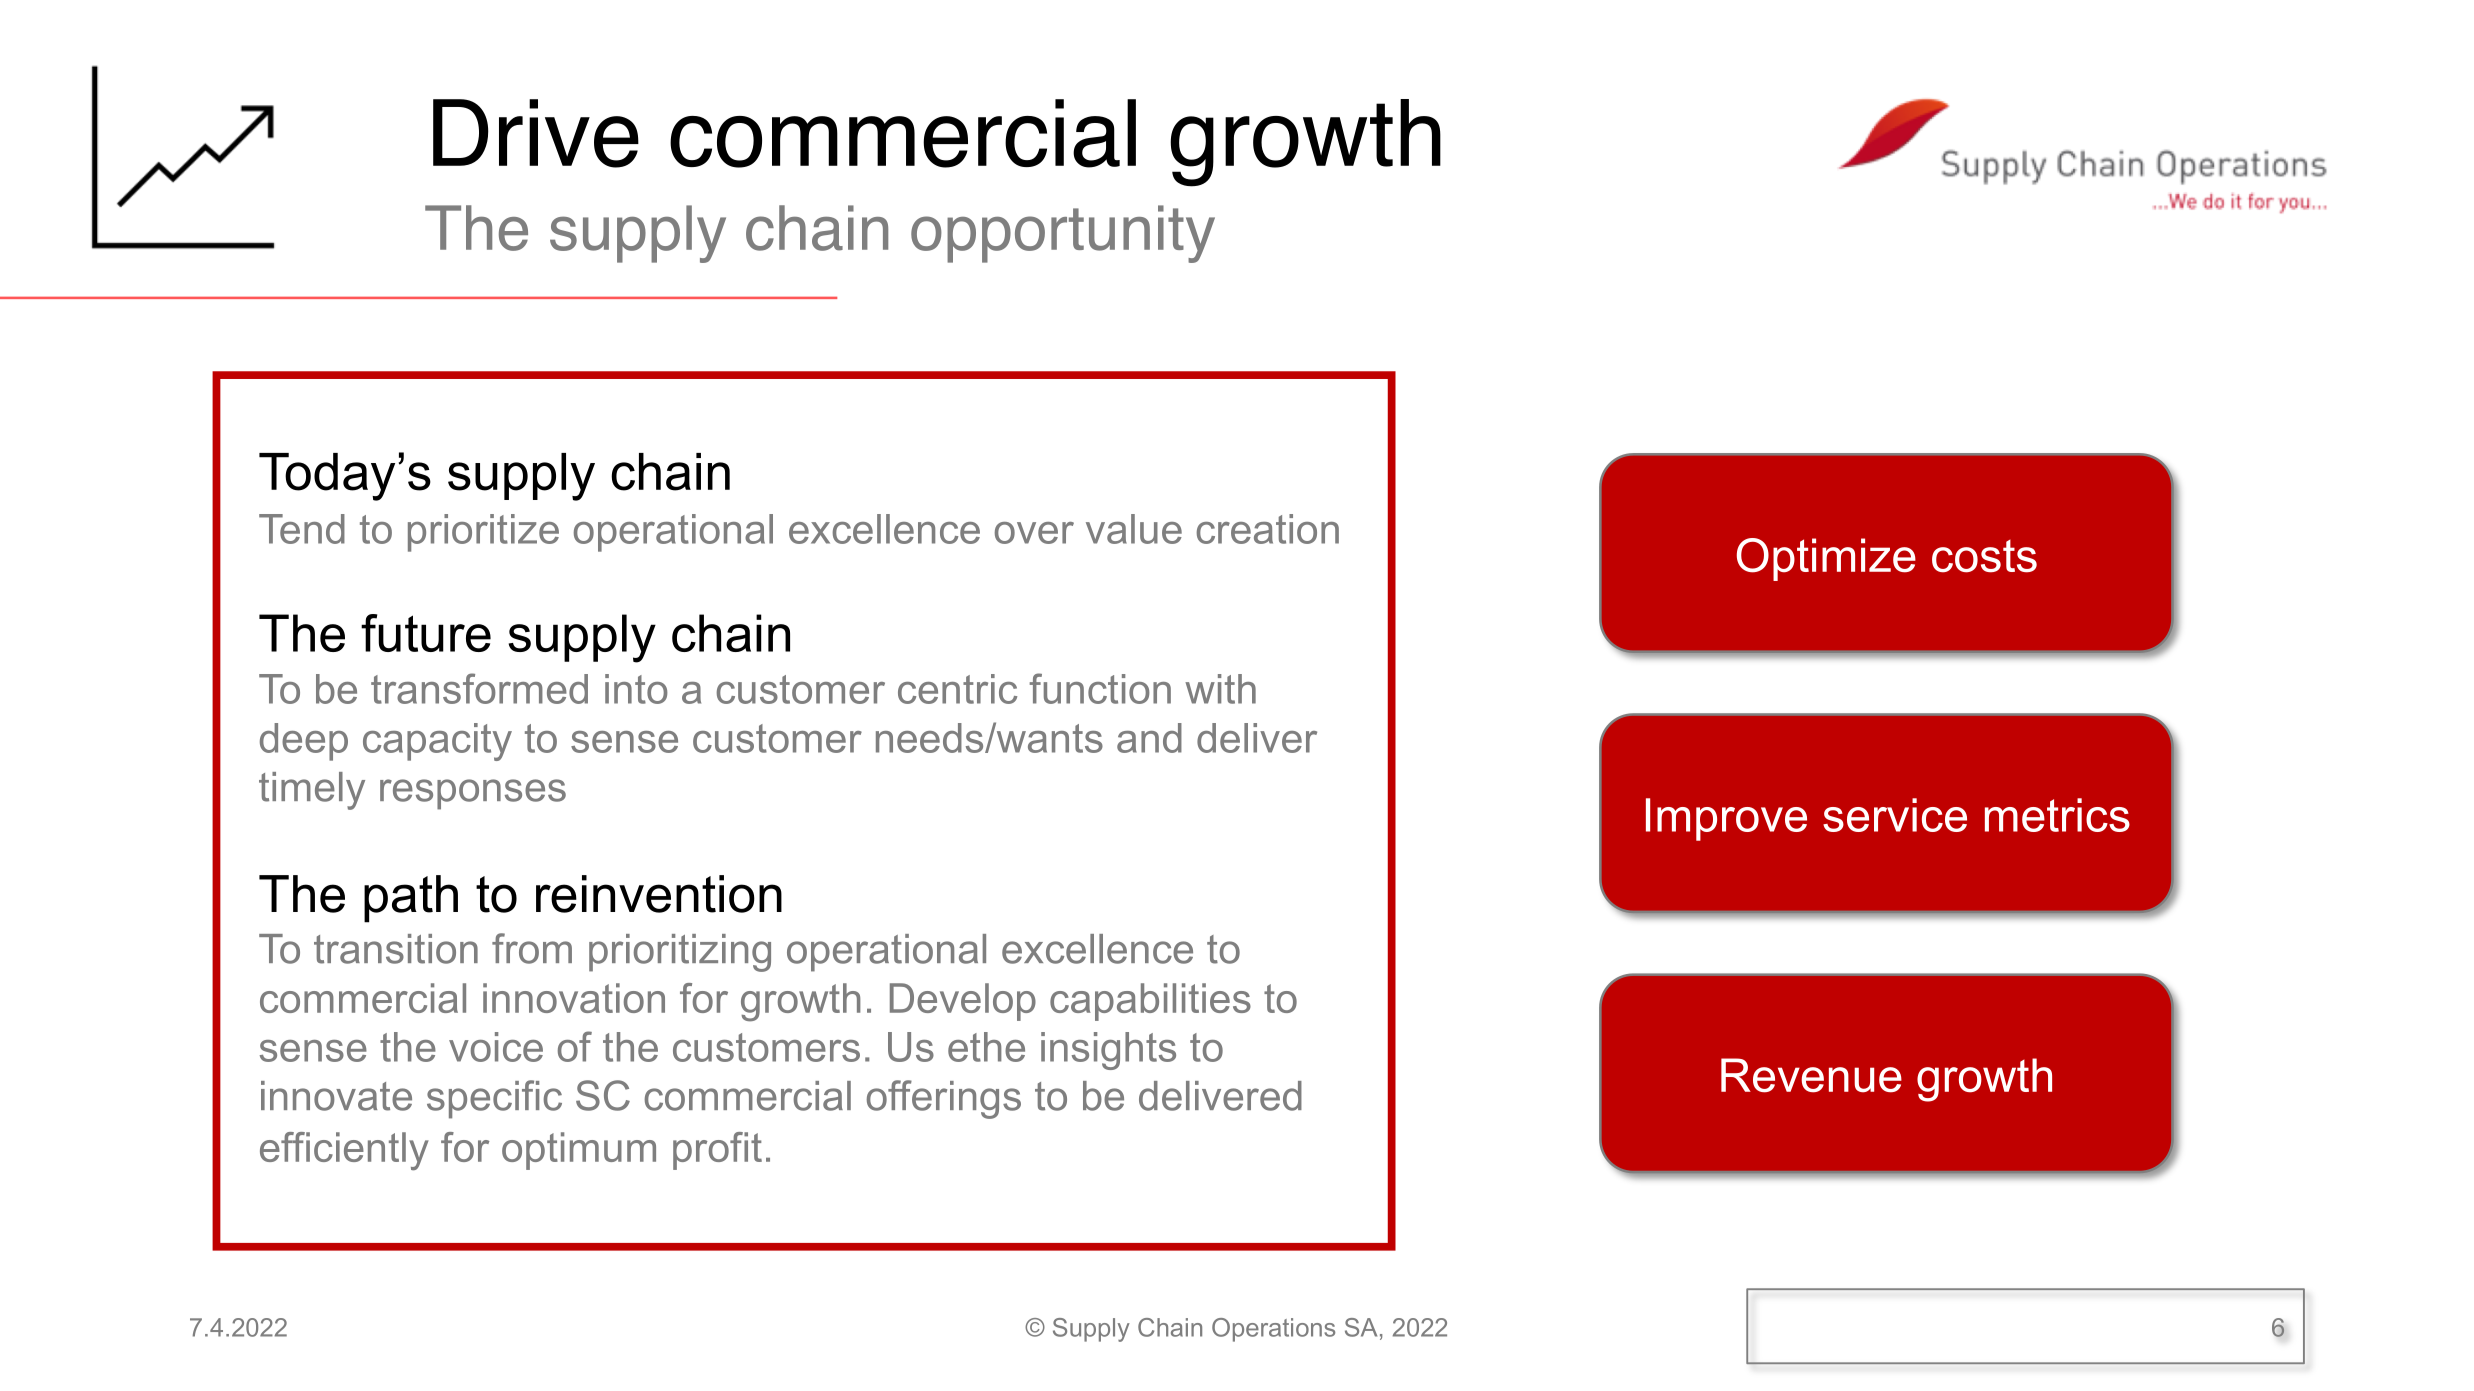 The image size is (2474, 1391). What do you see at coordinates (1811, 1075) in the screenshot?
I see `Revenue` at bounding box center [1811, 1075].
